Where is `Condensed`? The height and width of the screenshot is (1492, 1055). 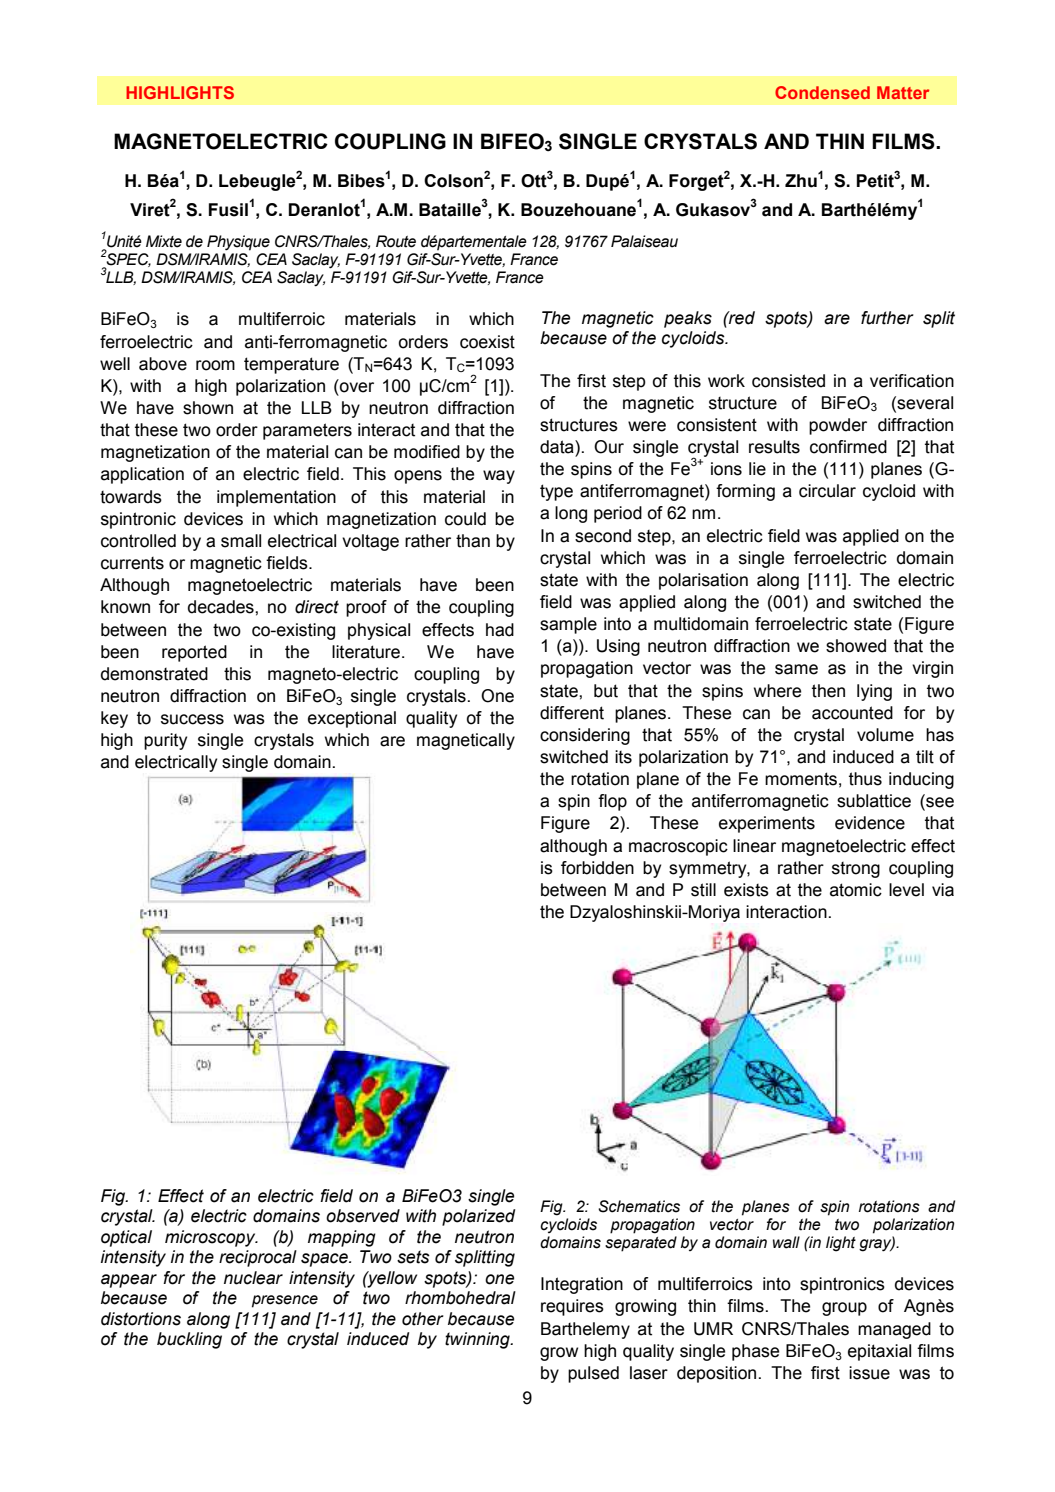 Condensed is located at coordinates (822, 92).
